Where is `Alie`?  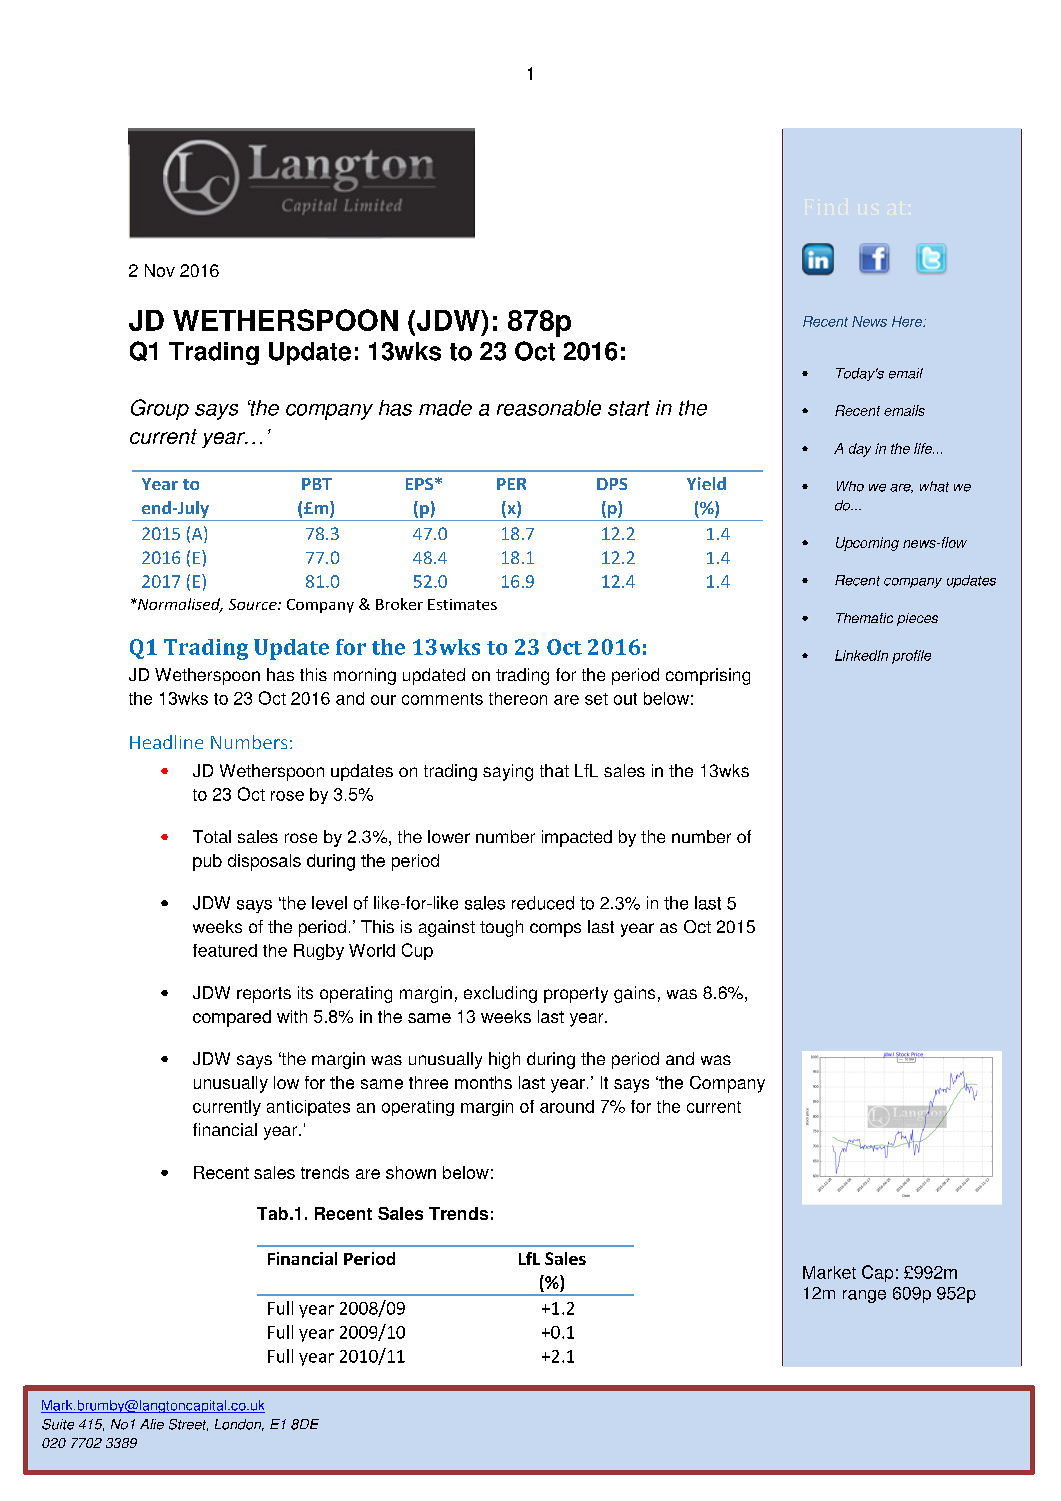 Alie is located at coordinates (152, 1424).
